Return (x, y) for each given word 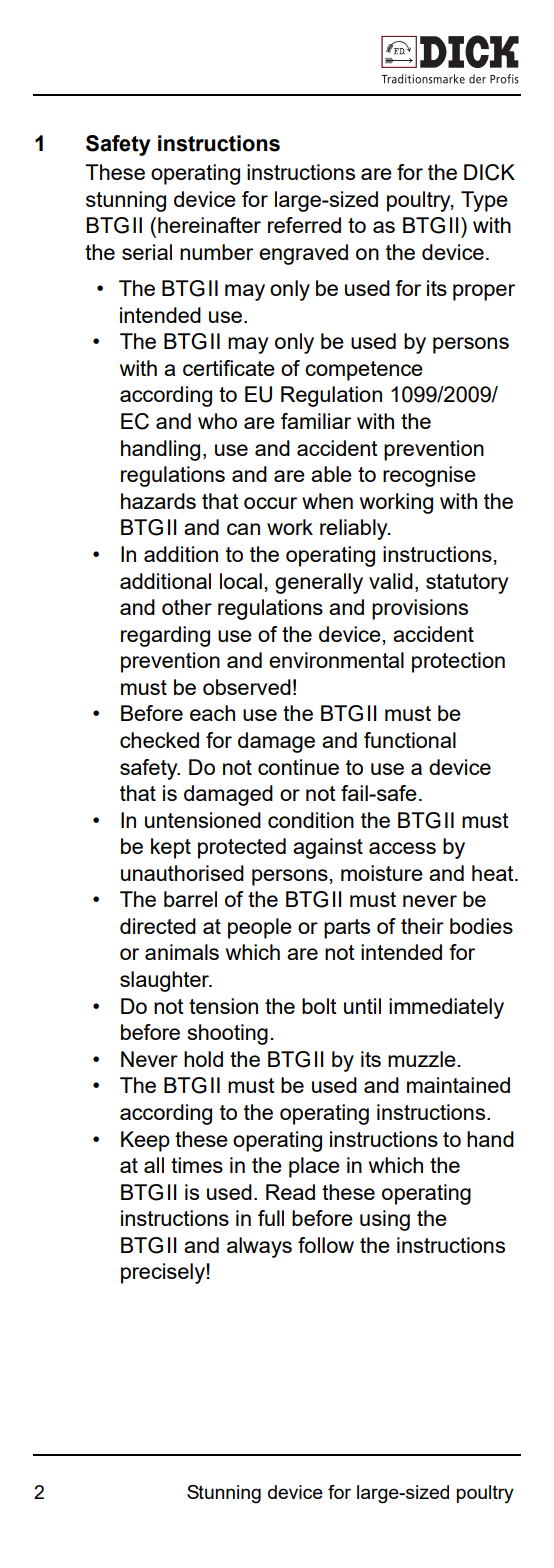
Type (484, 201)
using (385, 1220)
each (212, 713)
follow (326, 1245)
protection (458, 662)
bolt (319, 1006)
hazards (158, 501)
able (331, 474)
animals (182, 952)
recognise (429, 476)
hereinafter (209, 225)
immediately (446, 1008)
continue (298, 767)
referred (304, 225)
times (197, 1165)
